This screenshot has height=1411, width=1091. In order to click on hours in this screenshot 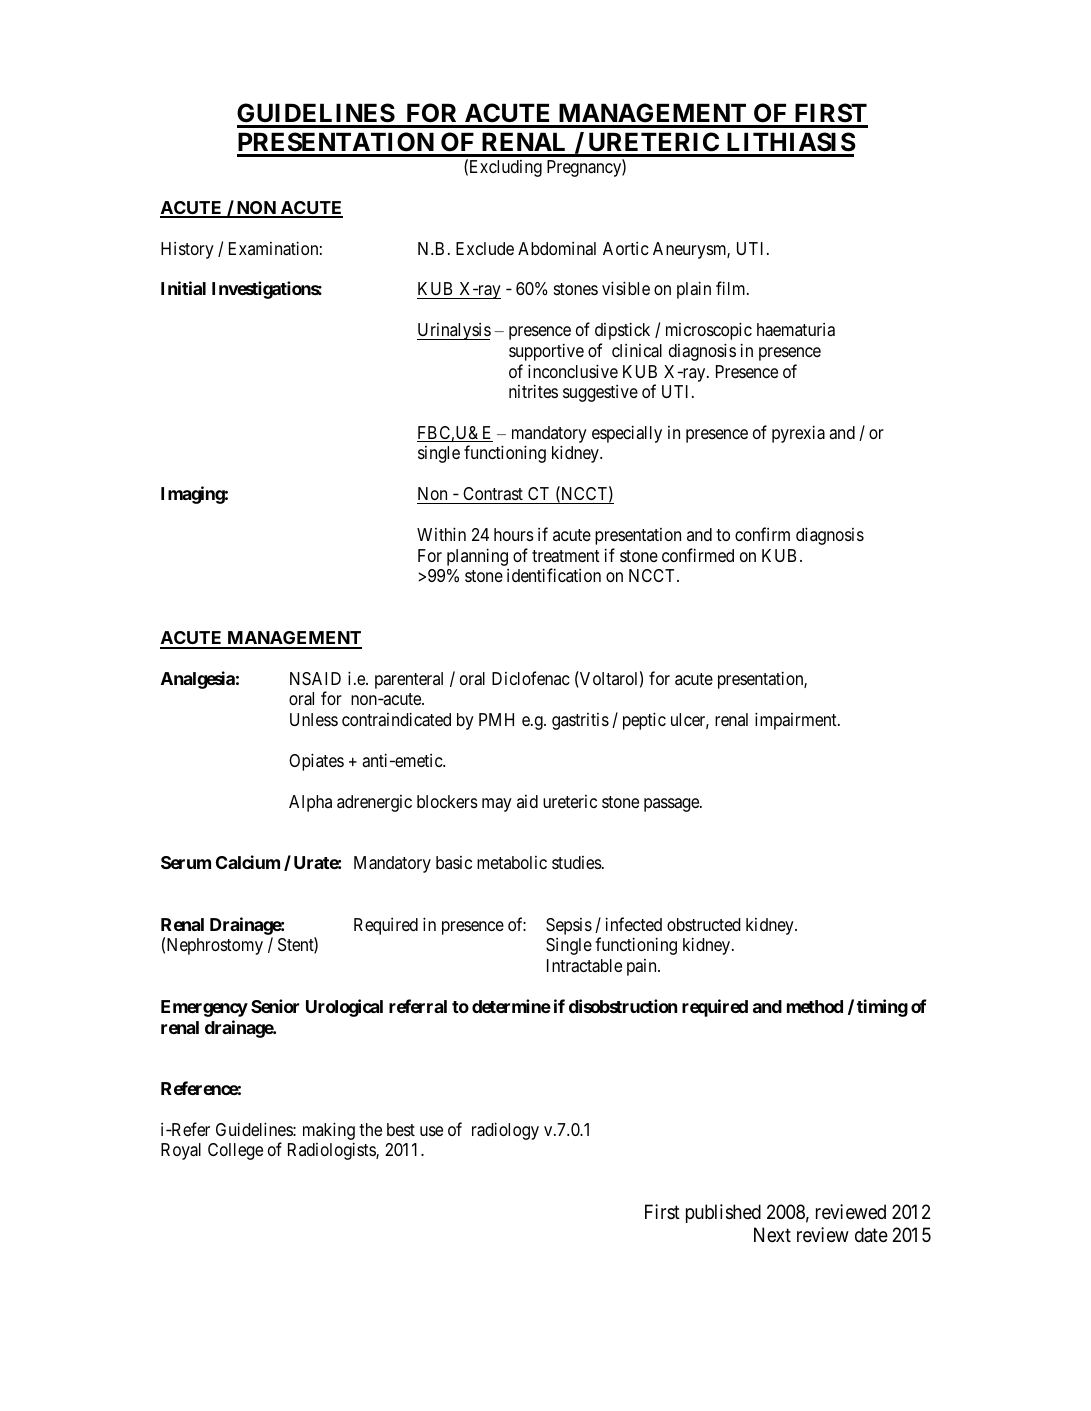, I will do `click(514, 534)`.
